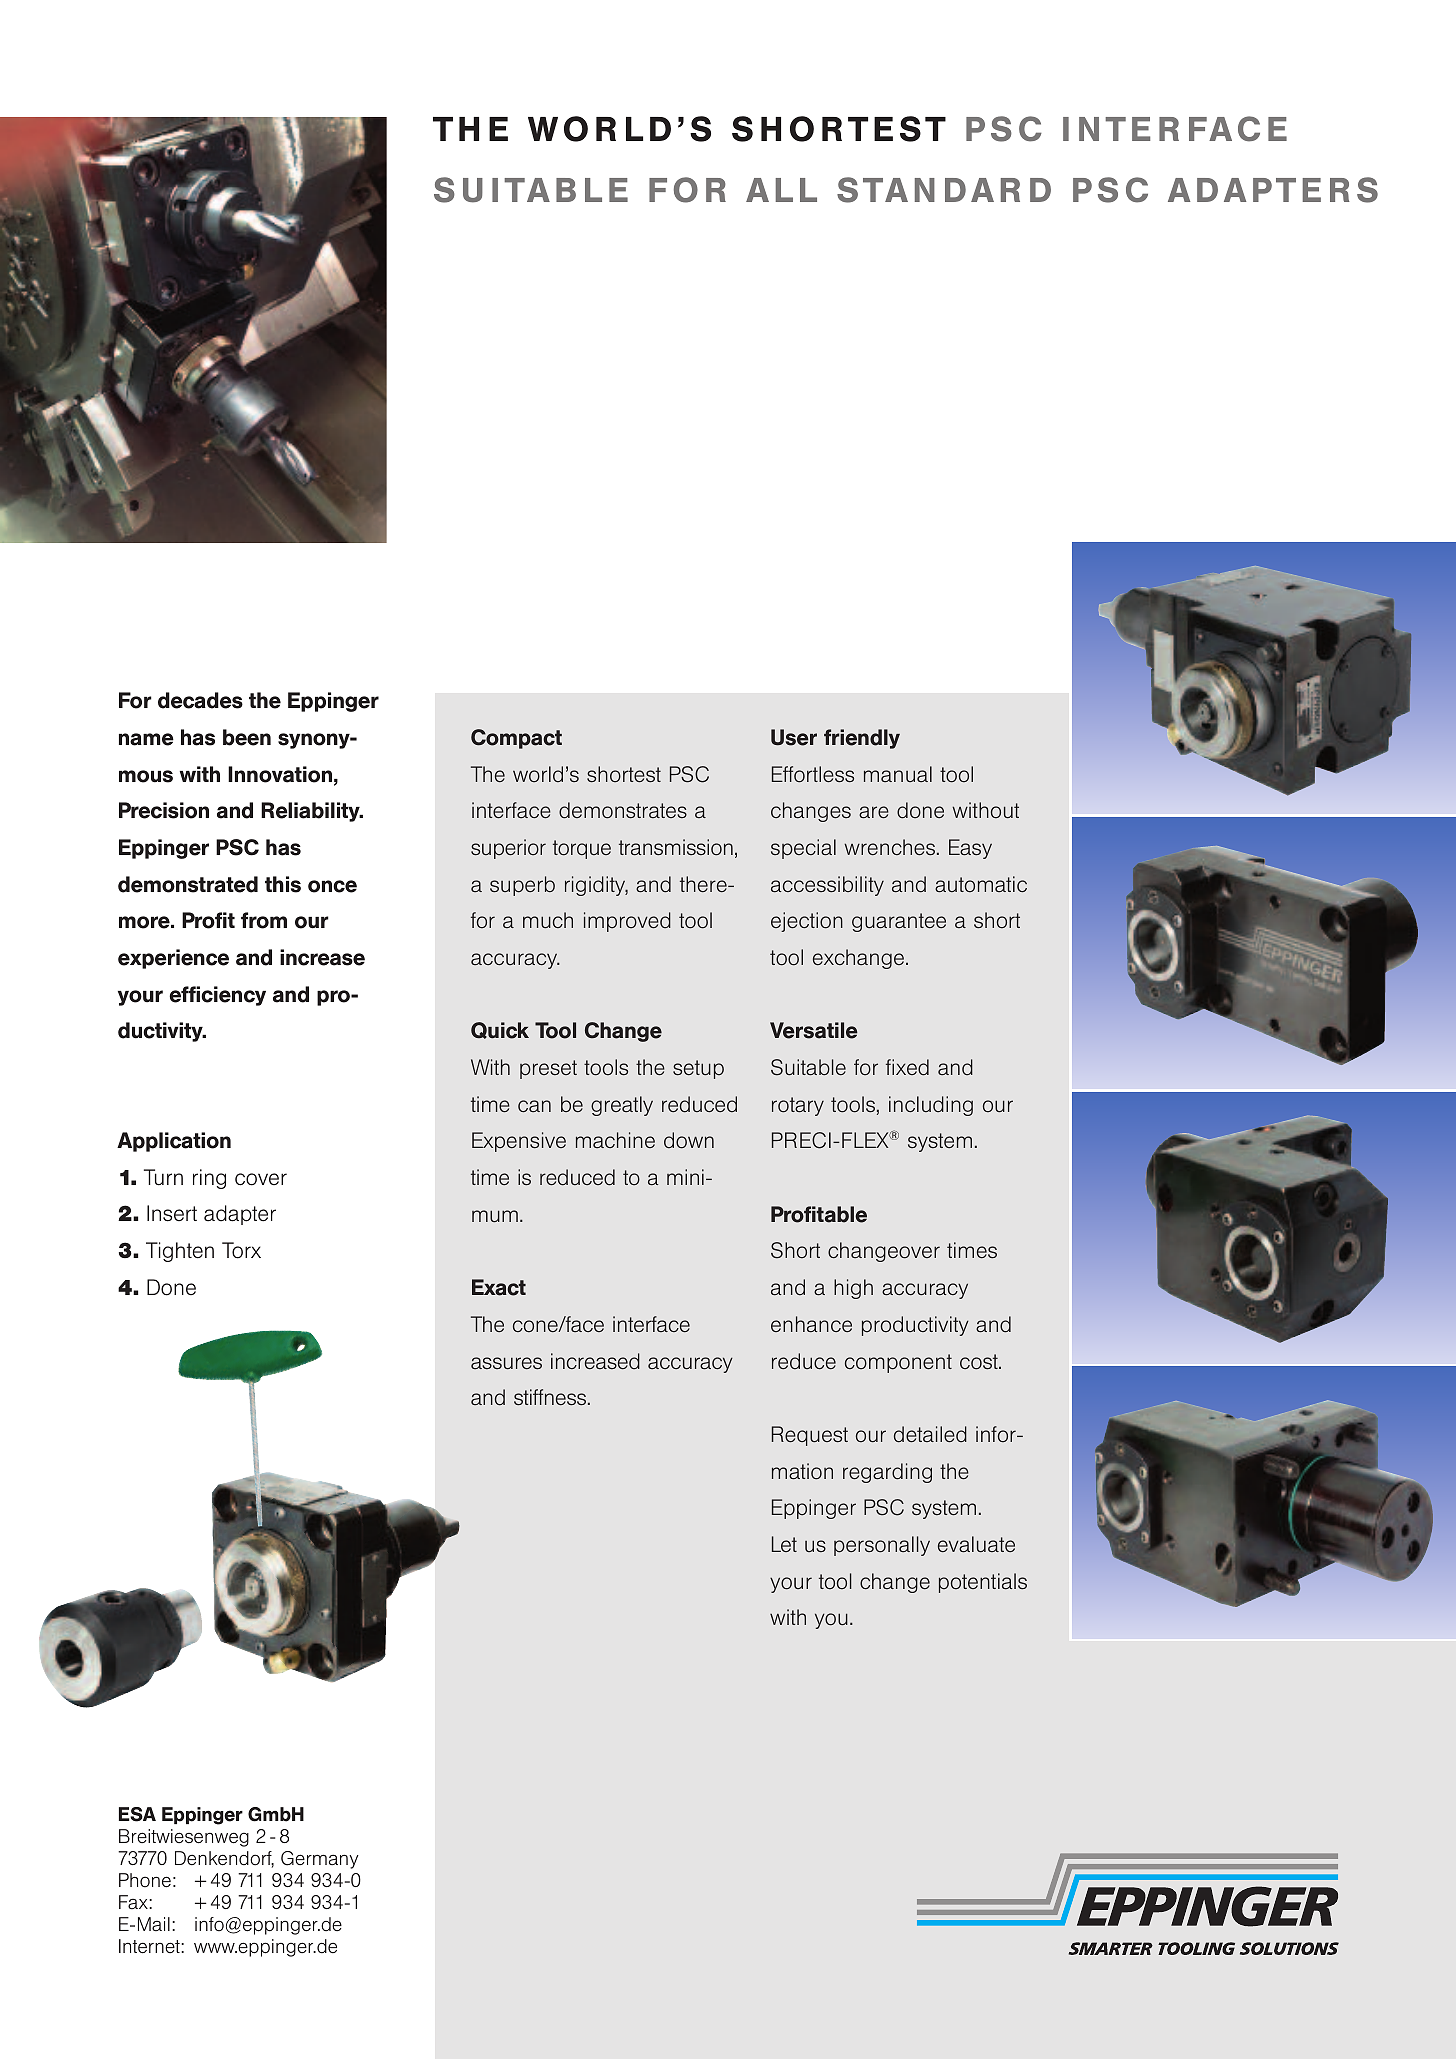 The height and width of the document is (2059, 1456). What do you see at coordinates (623, 810) in the document?
I see `demonstrates` at bounding box center [623, 810].
